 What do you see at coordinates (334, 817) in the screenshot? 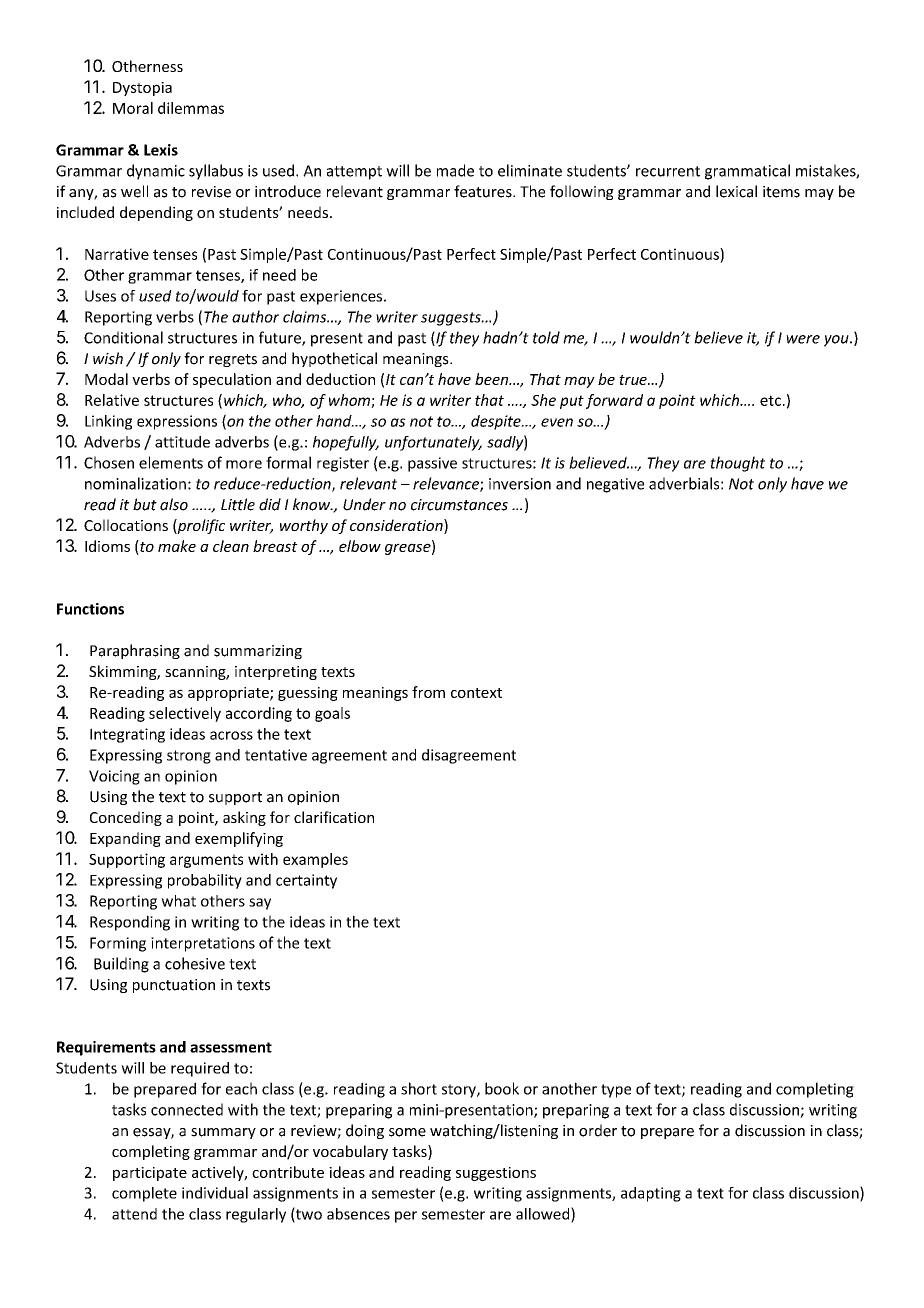
I see `clarification` at bounding box center [334, 817].
